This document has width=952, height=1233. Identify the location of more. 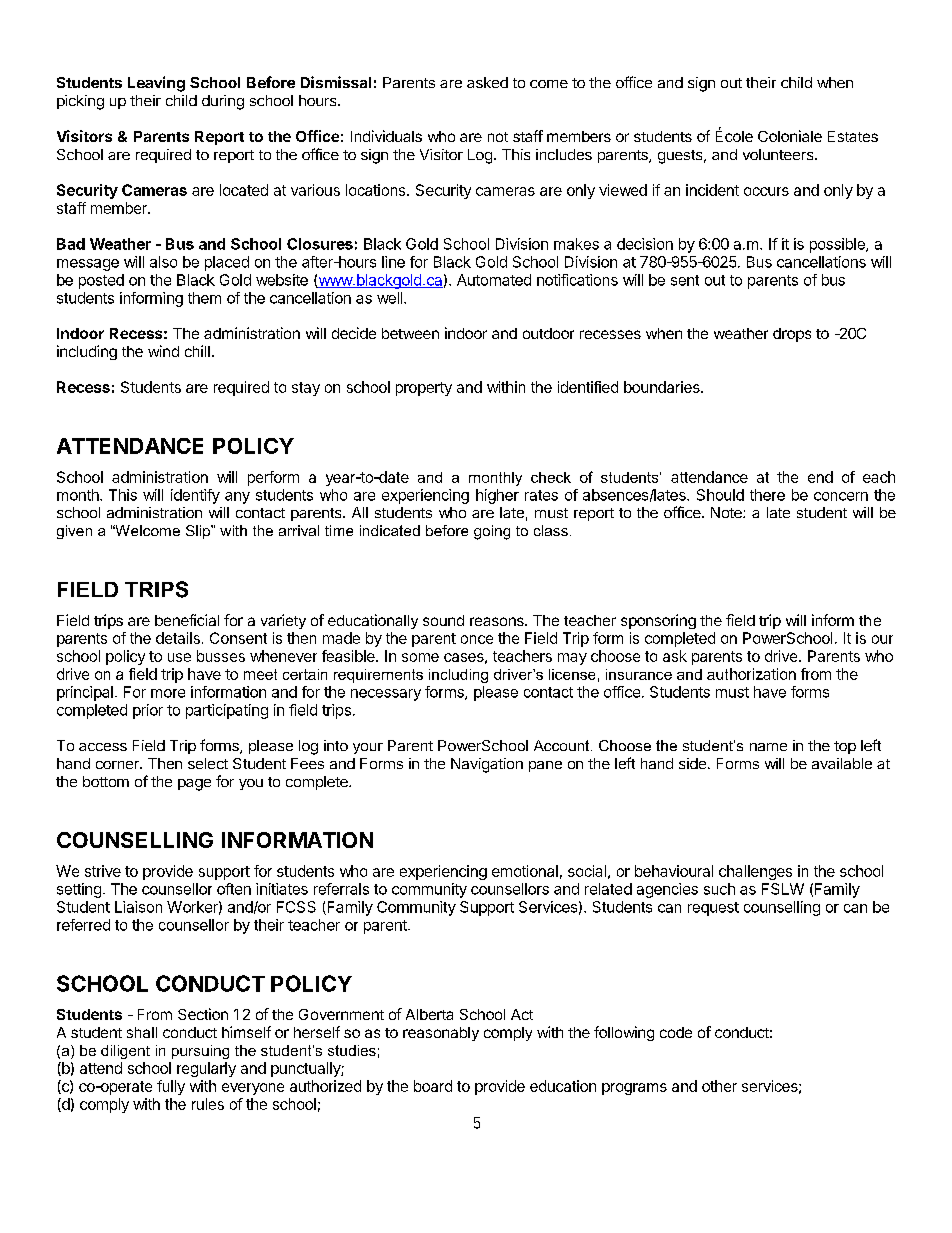
(168, 693).
